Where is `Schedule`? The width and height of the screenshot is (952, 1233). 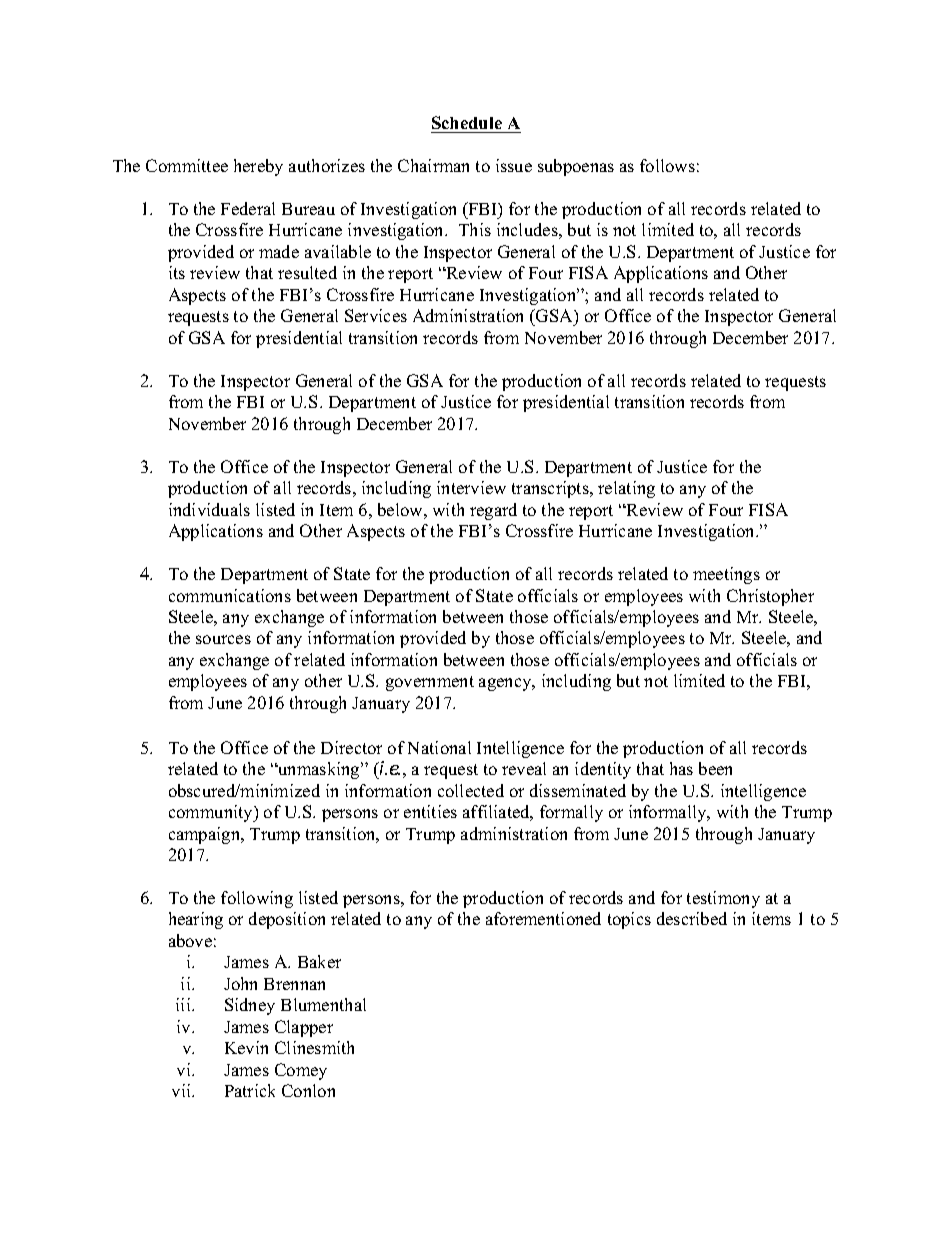 Schedule is located at coordinates (467, 122).
